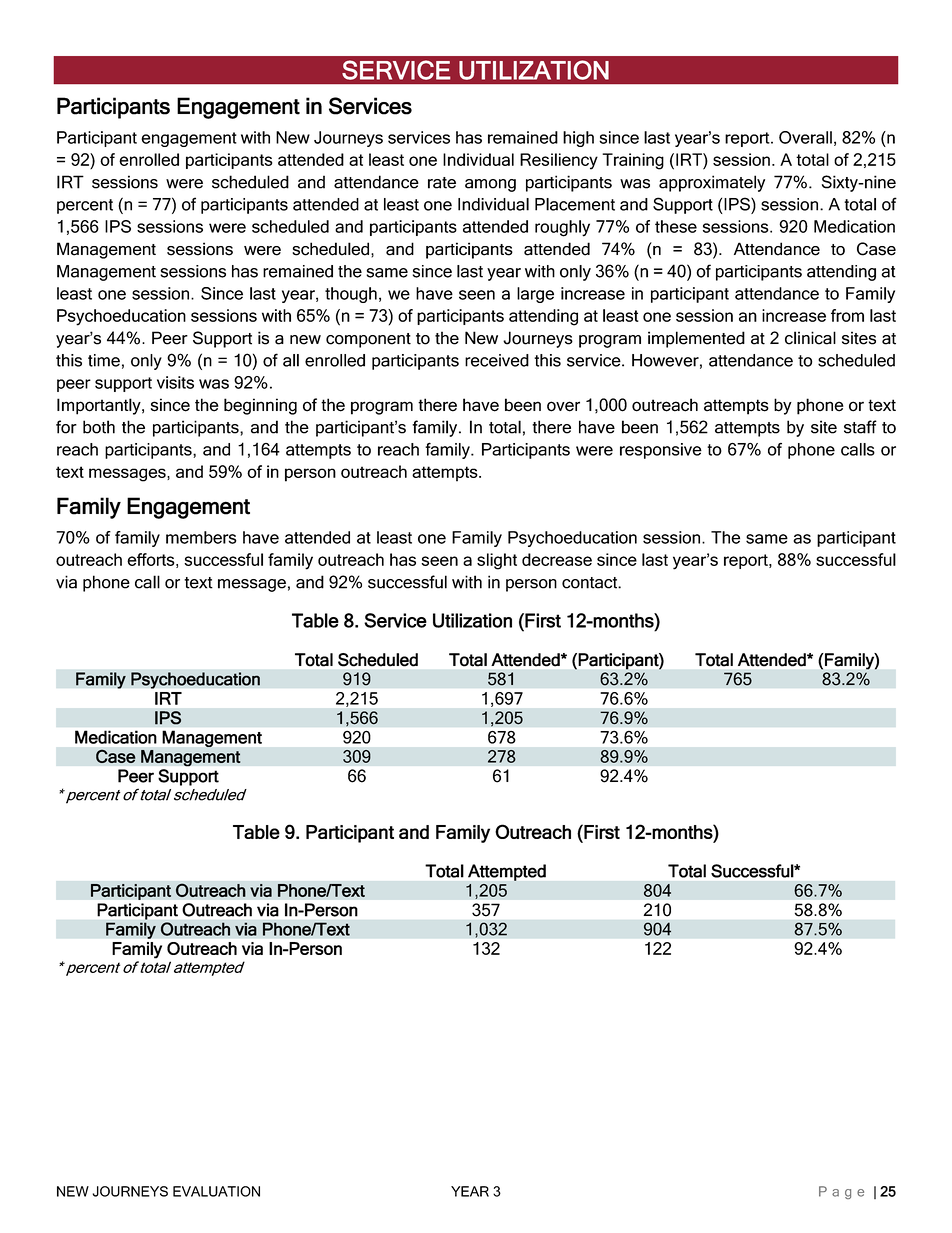 The width and height of the screenshot is (952, 1233). What do you see at coordinates (260, 406) in the screenshot?
I see `beginning` at bounding box center [260, 406].
